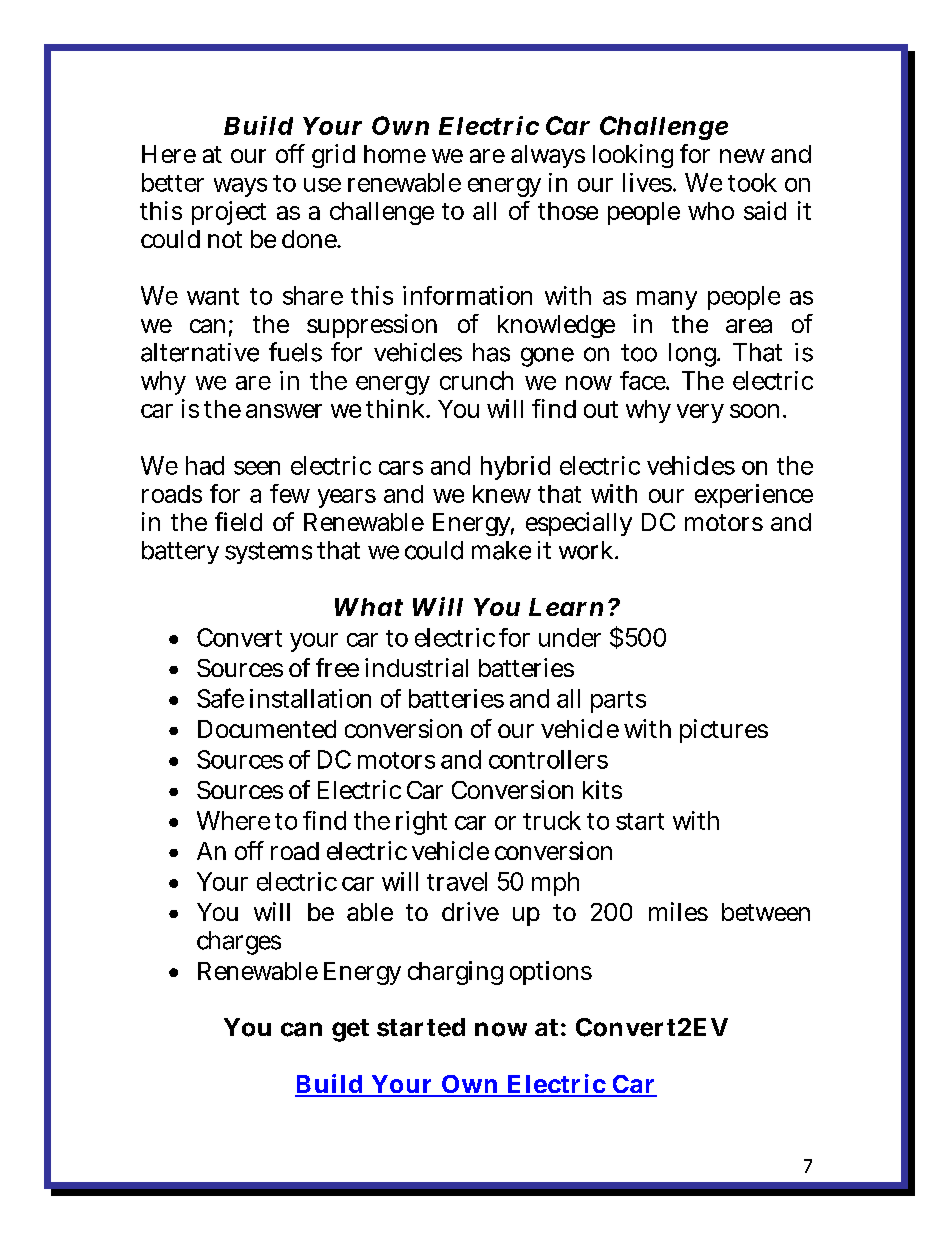 This screenshot has width=952, height=1233. What do you see at coordinates (678, 911) in the screenshot?
I see `miles` at bounding box center [678, 911].
